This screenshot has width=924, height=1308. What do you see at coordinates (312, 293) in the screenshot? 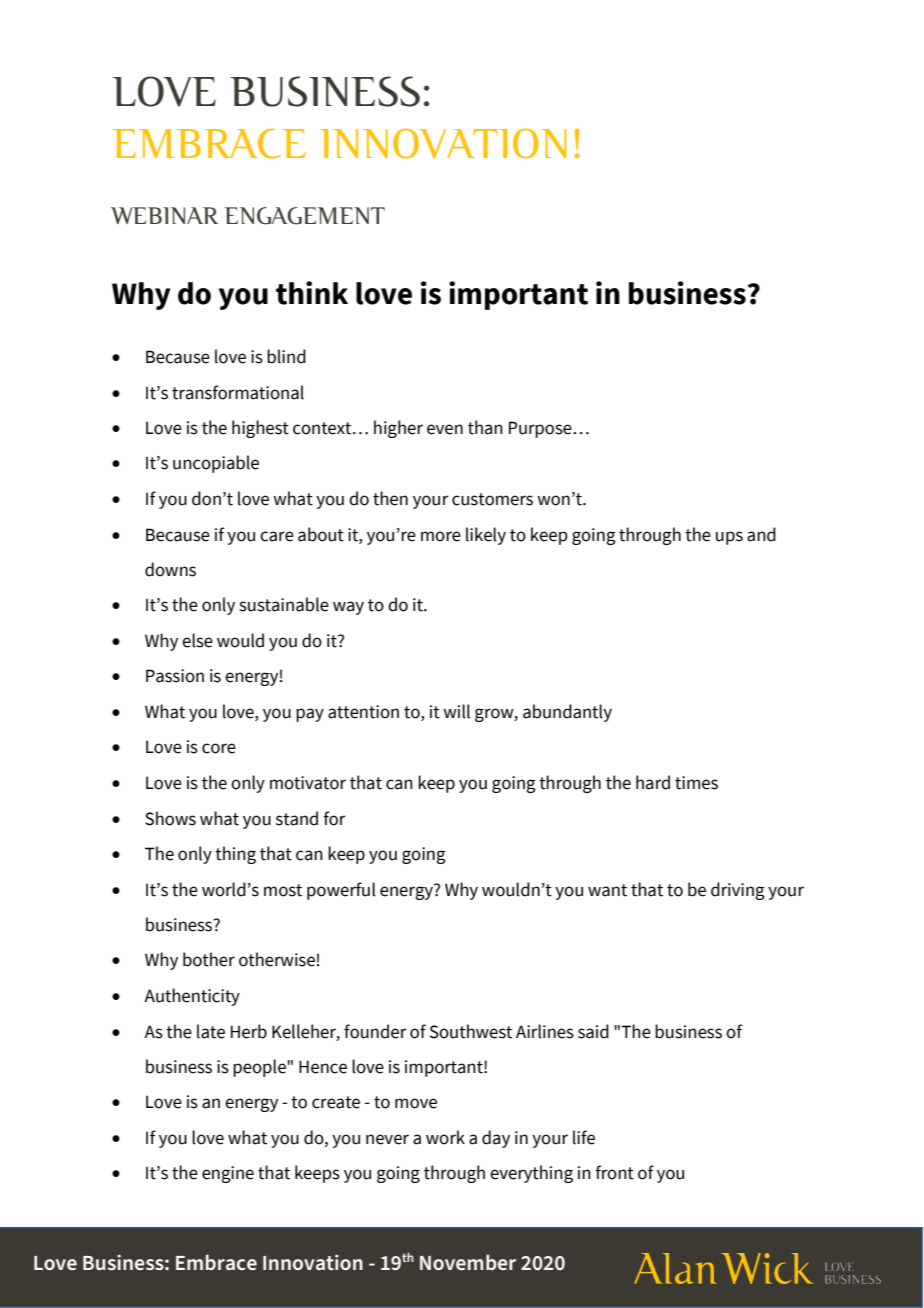
I see `think` at bounding box center [312, 293].
